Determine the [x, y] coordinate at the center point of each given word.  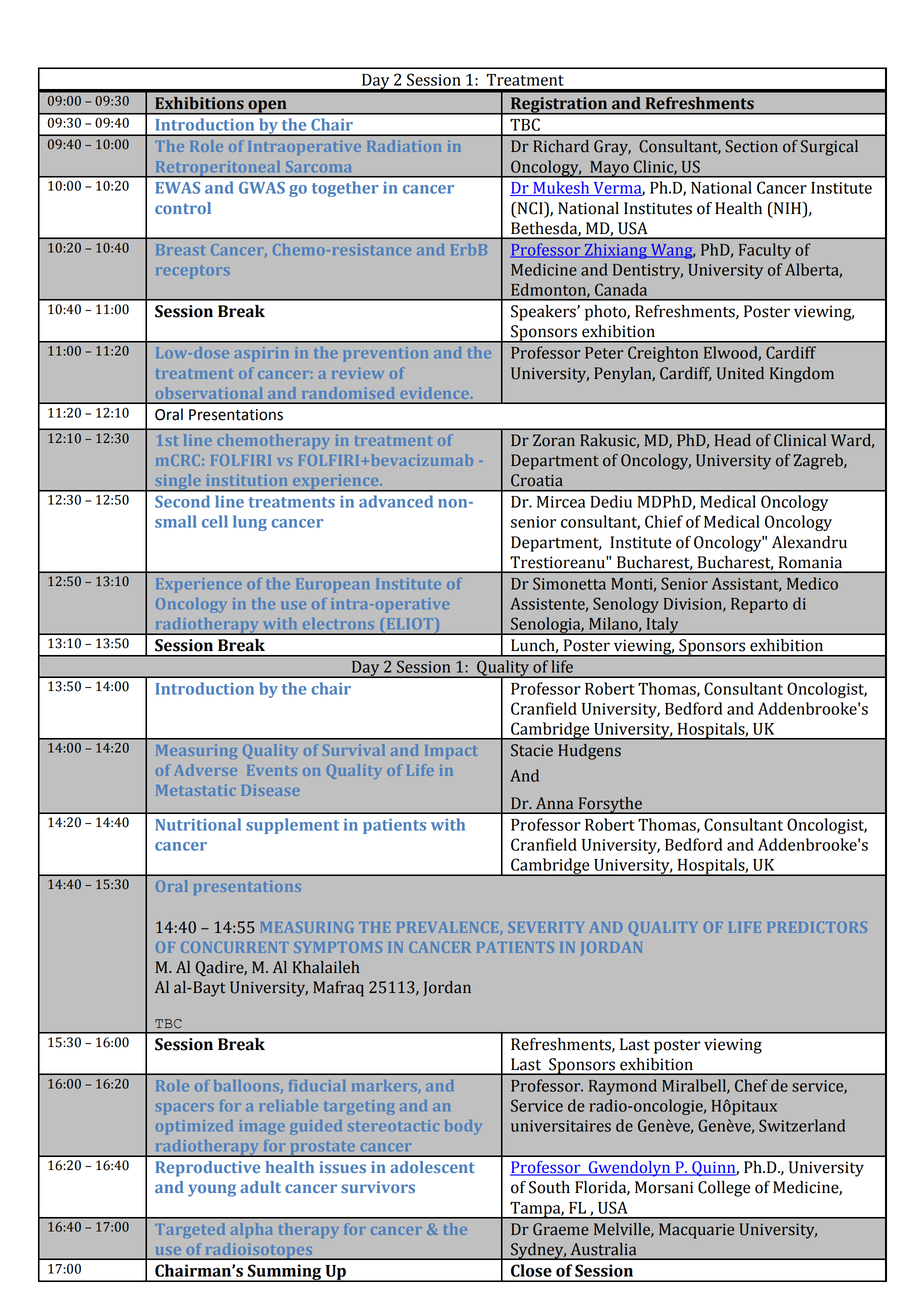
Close [531, 1270]
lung [250, 523]
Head [733, 440]
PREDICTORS [817, 927]
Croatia [537, 480]
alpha [252, 1230]
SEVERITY [546, 927]
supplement [292, 826]
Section [751, 146]
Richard [561, 146]
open [267, 107]
